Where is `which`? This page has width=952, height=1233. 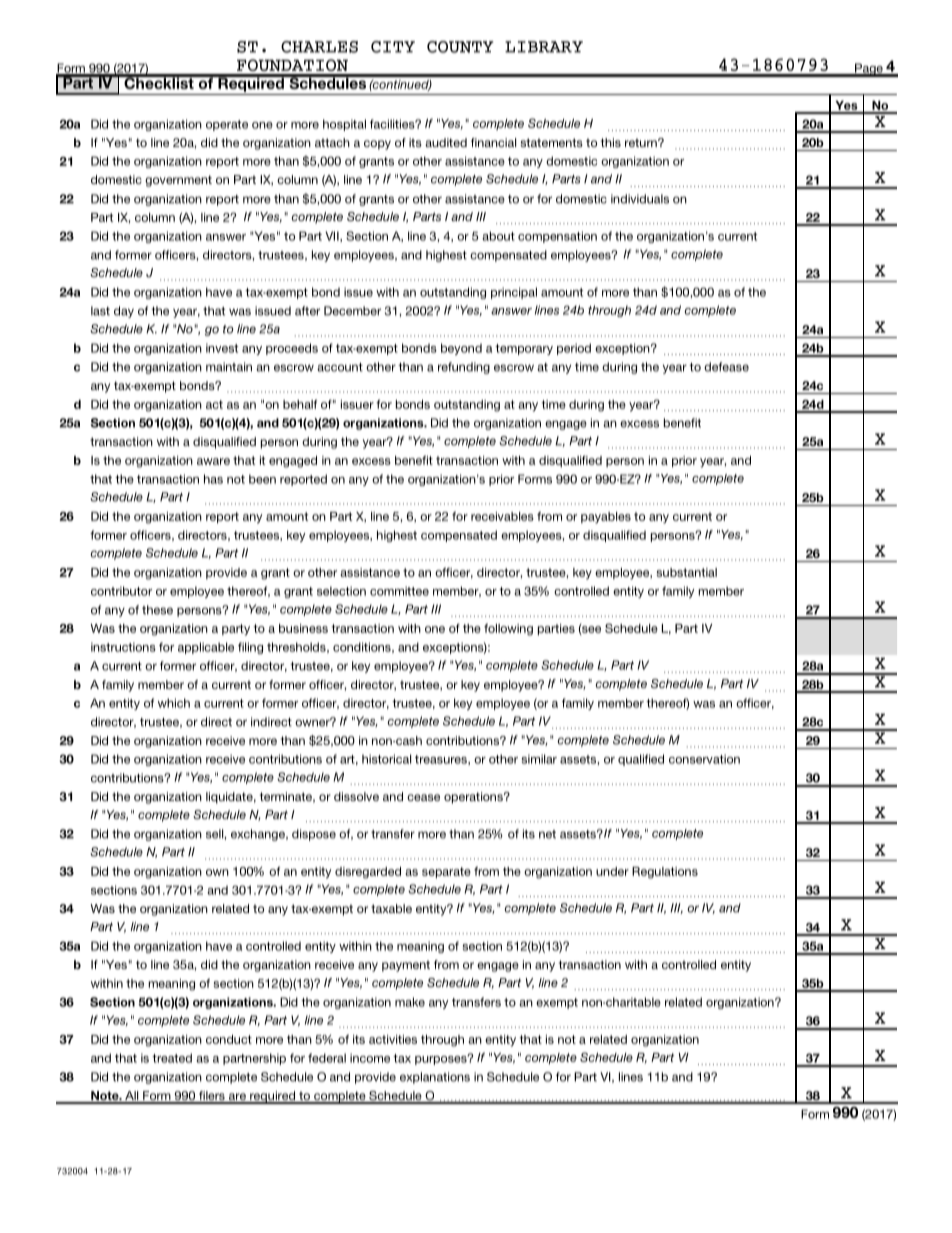
which is located at coordinates (174, 703).
